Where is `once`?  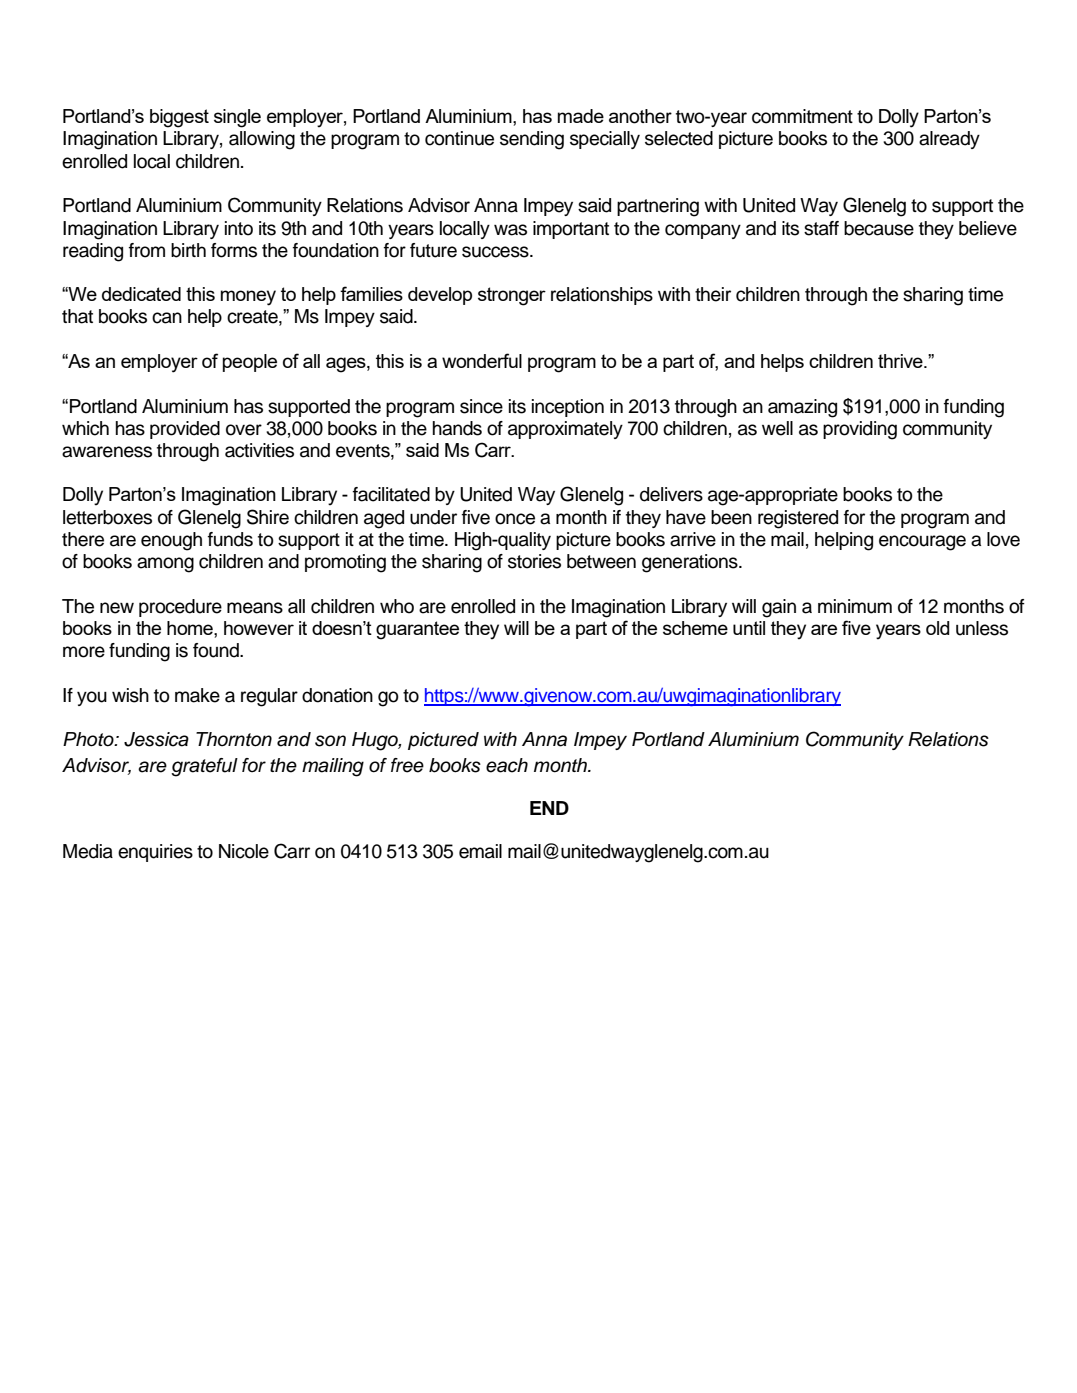
once is located at coordinates (515, 519).
